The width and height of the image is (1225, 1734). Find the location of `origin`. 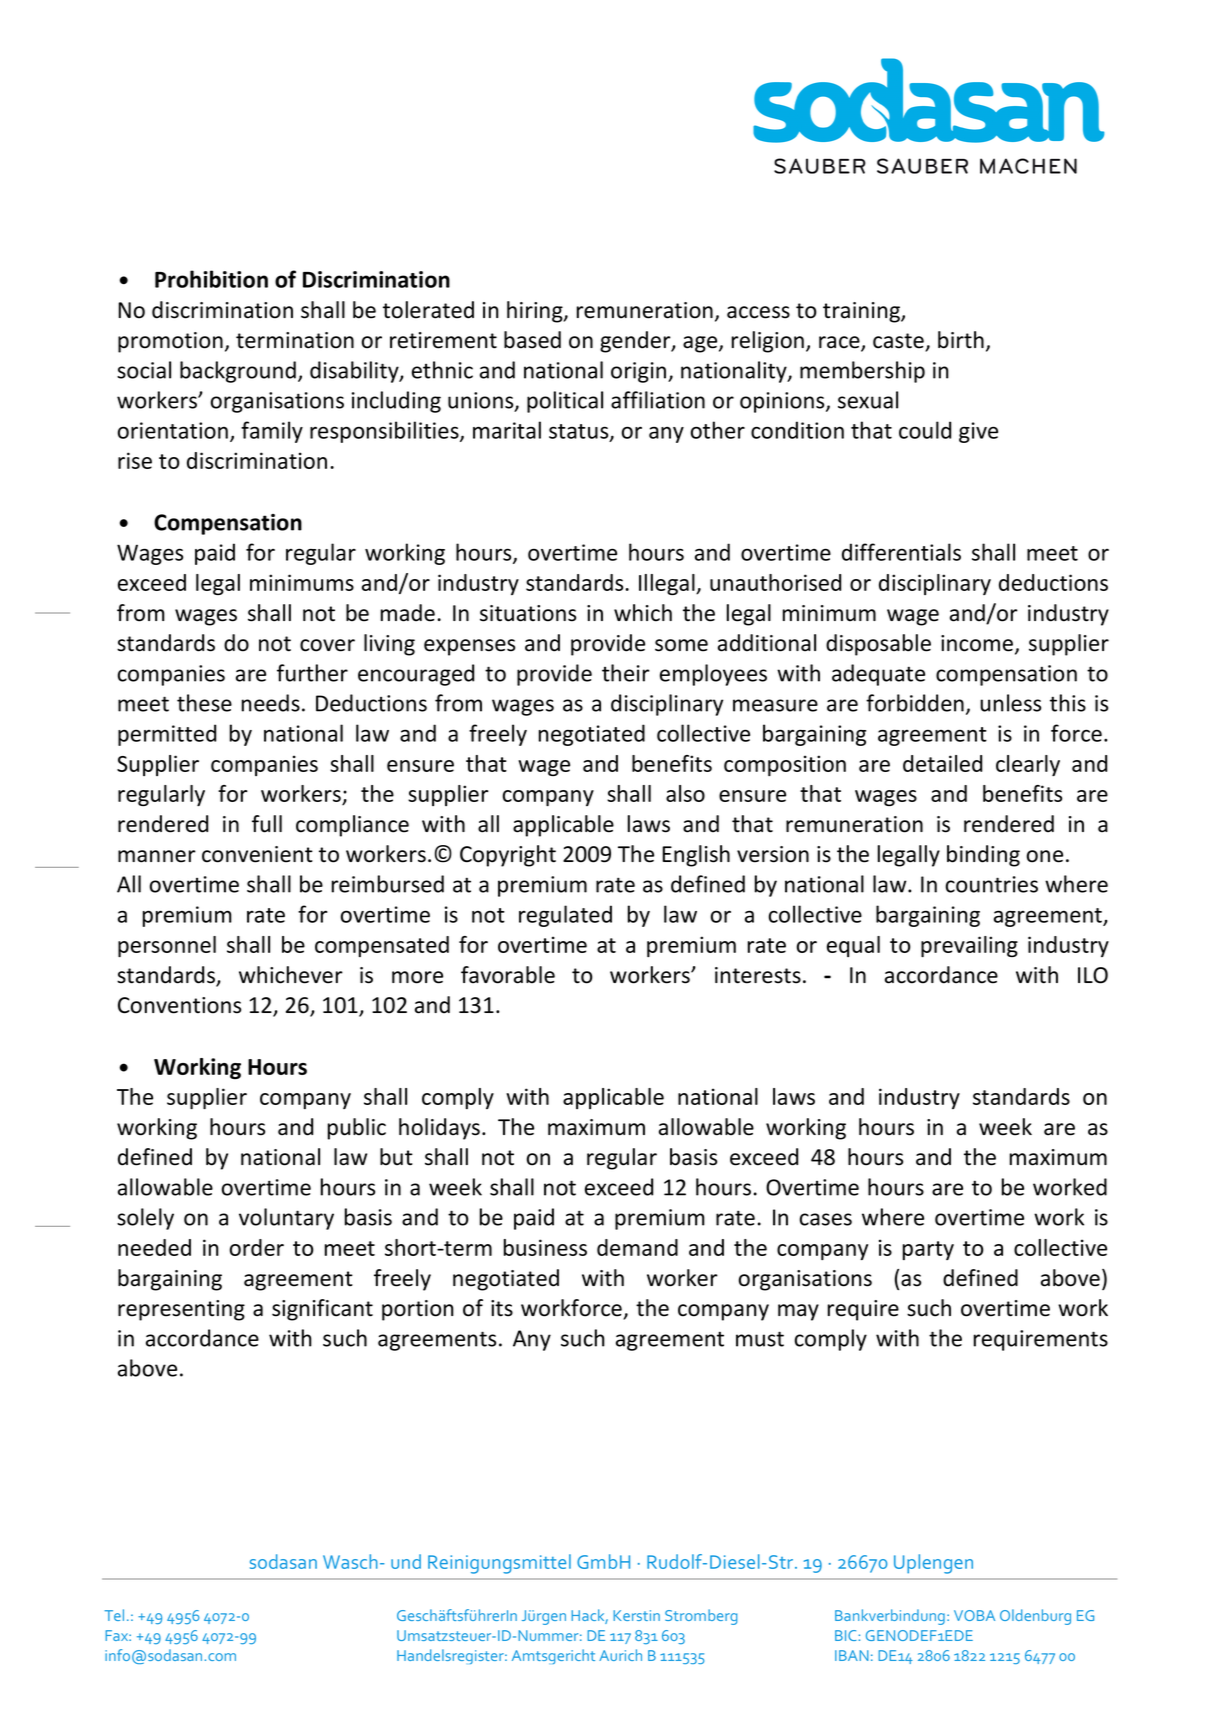

origin is located at coordinates (640, 372).
